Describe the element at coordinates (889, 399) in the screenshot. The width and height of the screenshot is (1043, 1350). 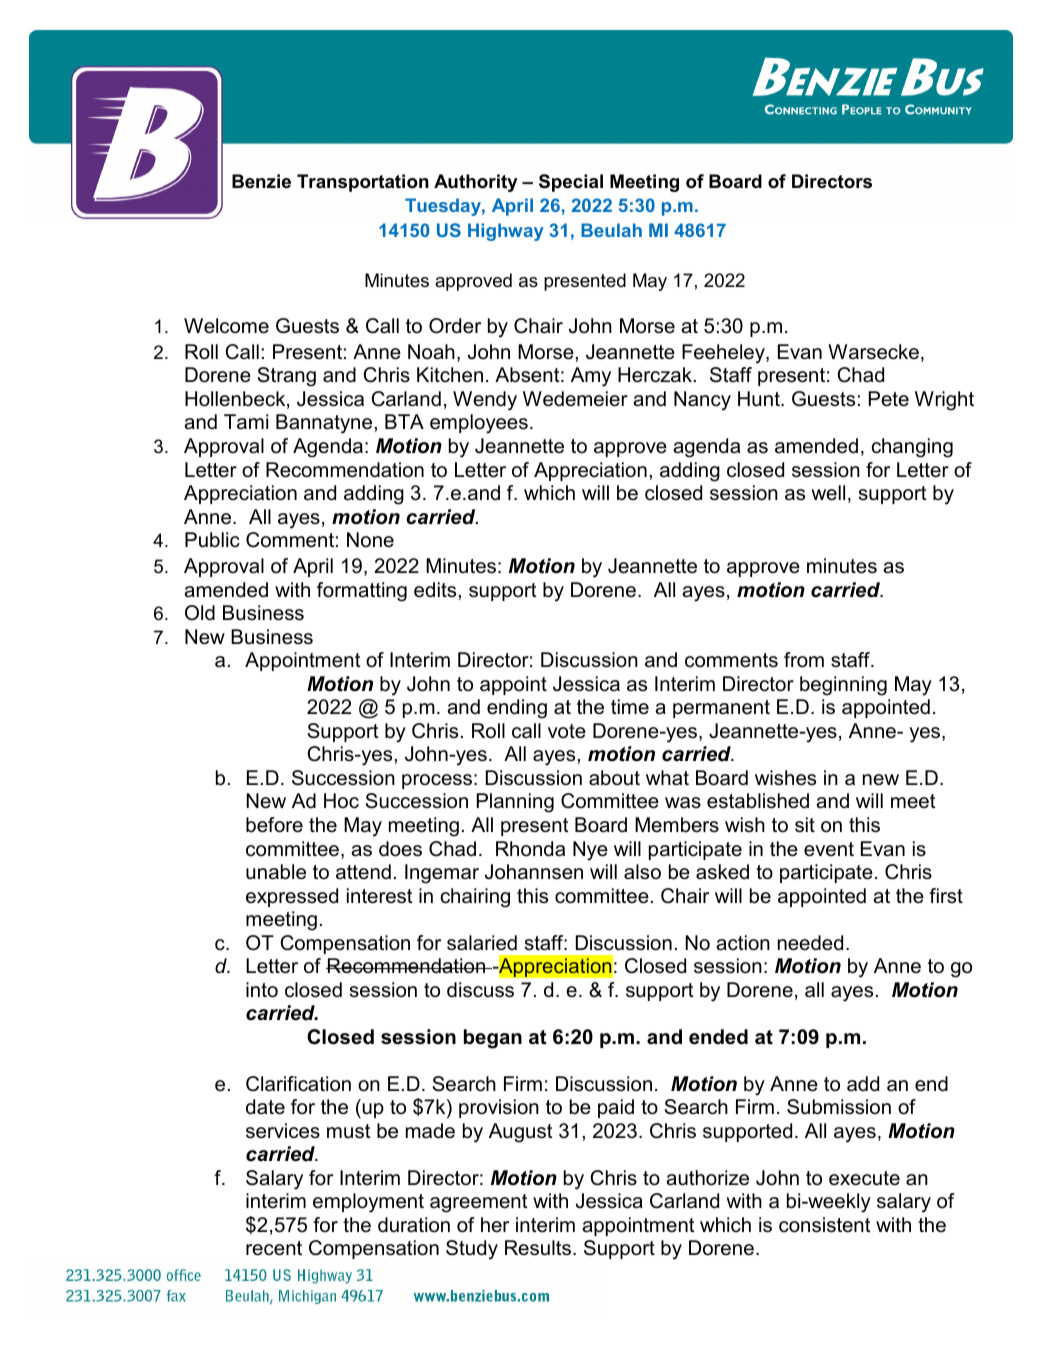
I see `Pete` at that location.
